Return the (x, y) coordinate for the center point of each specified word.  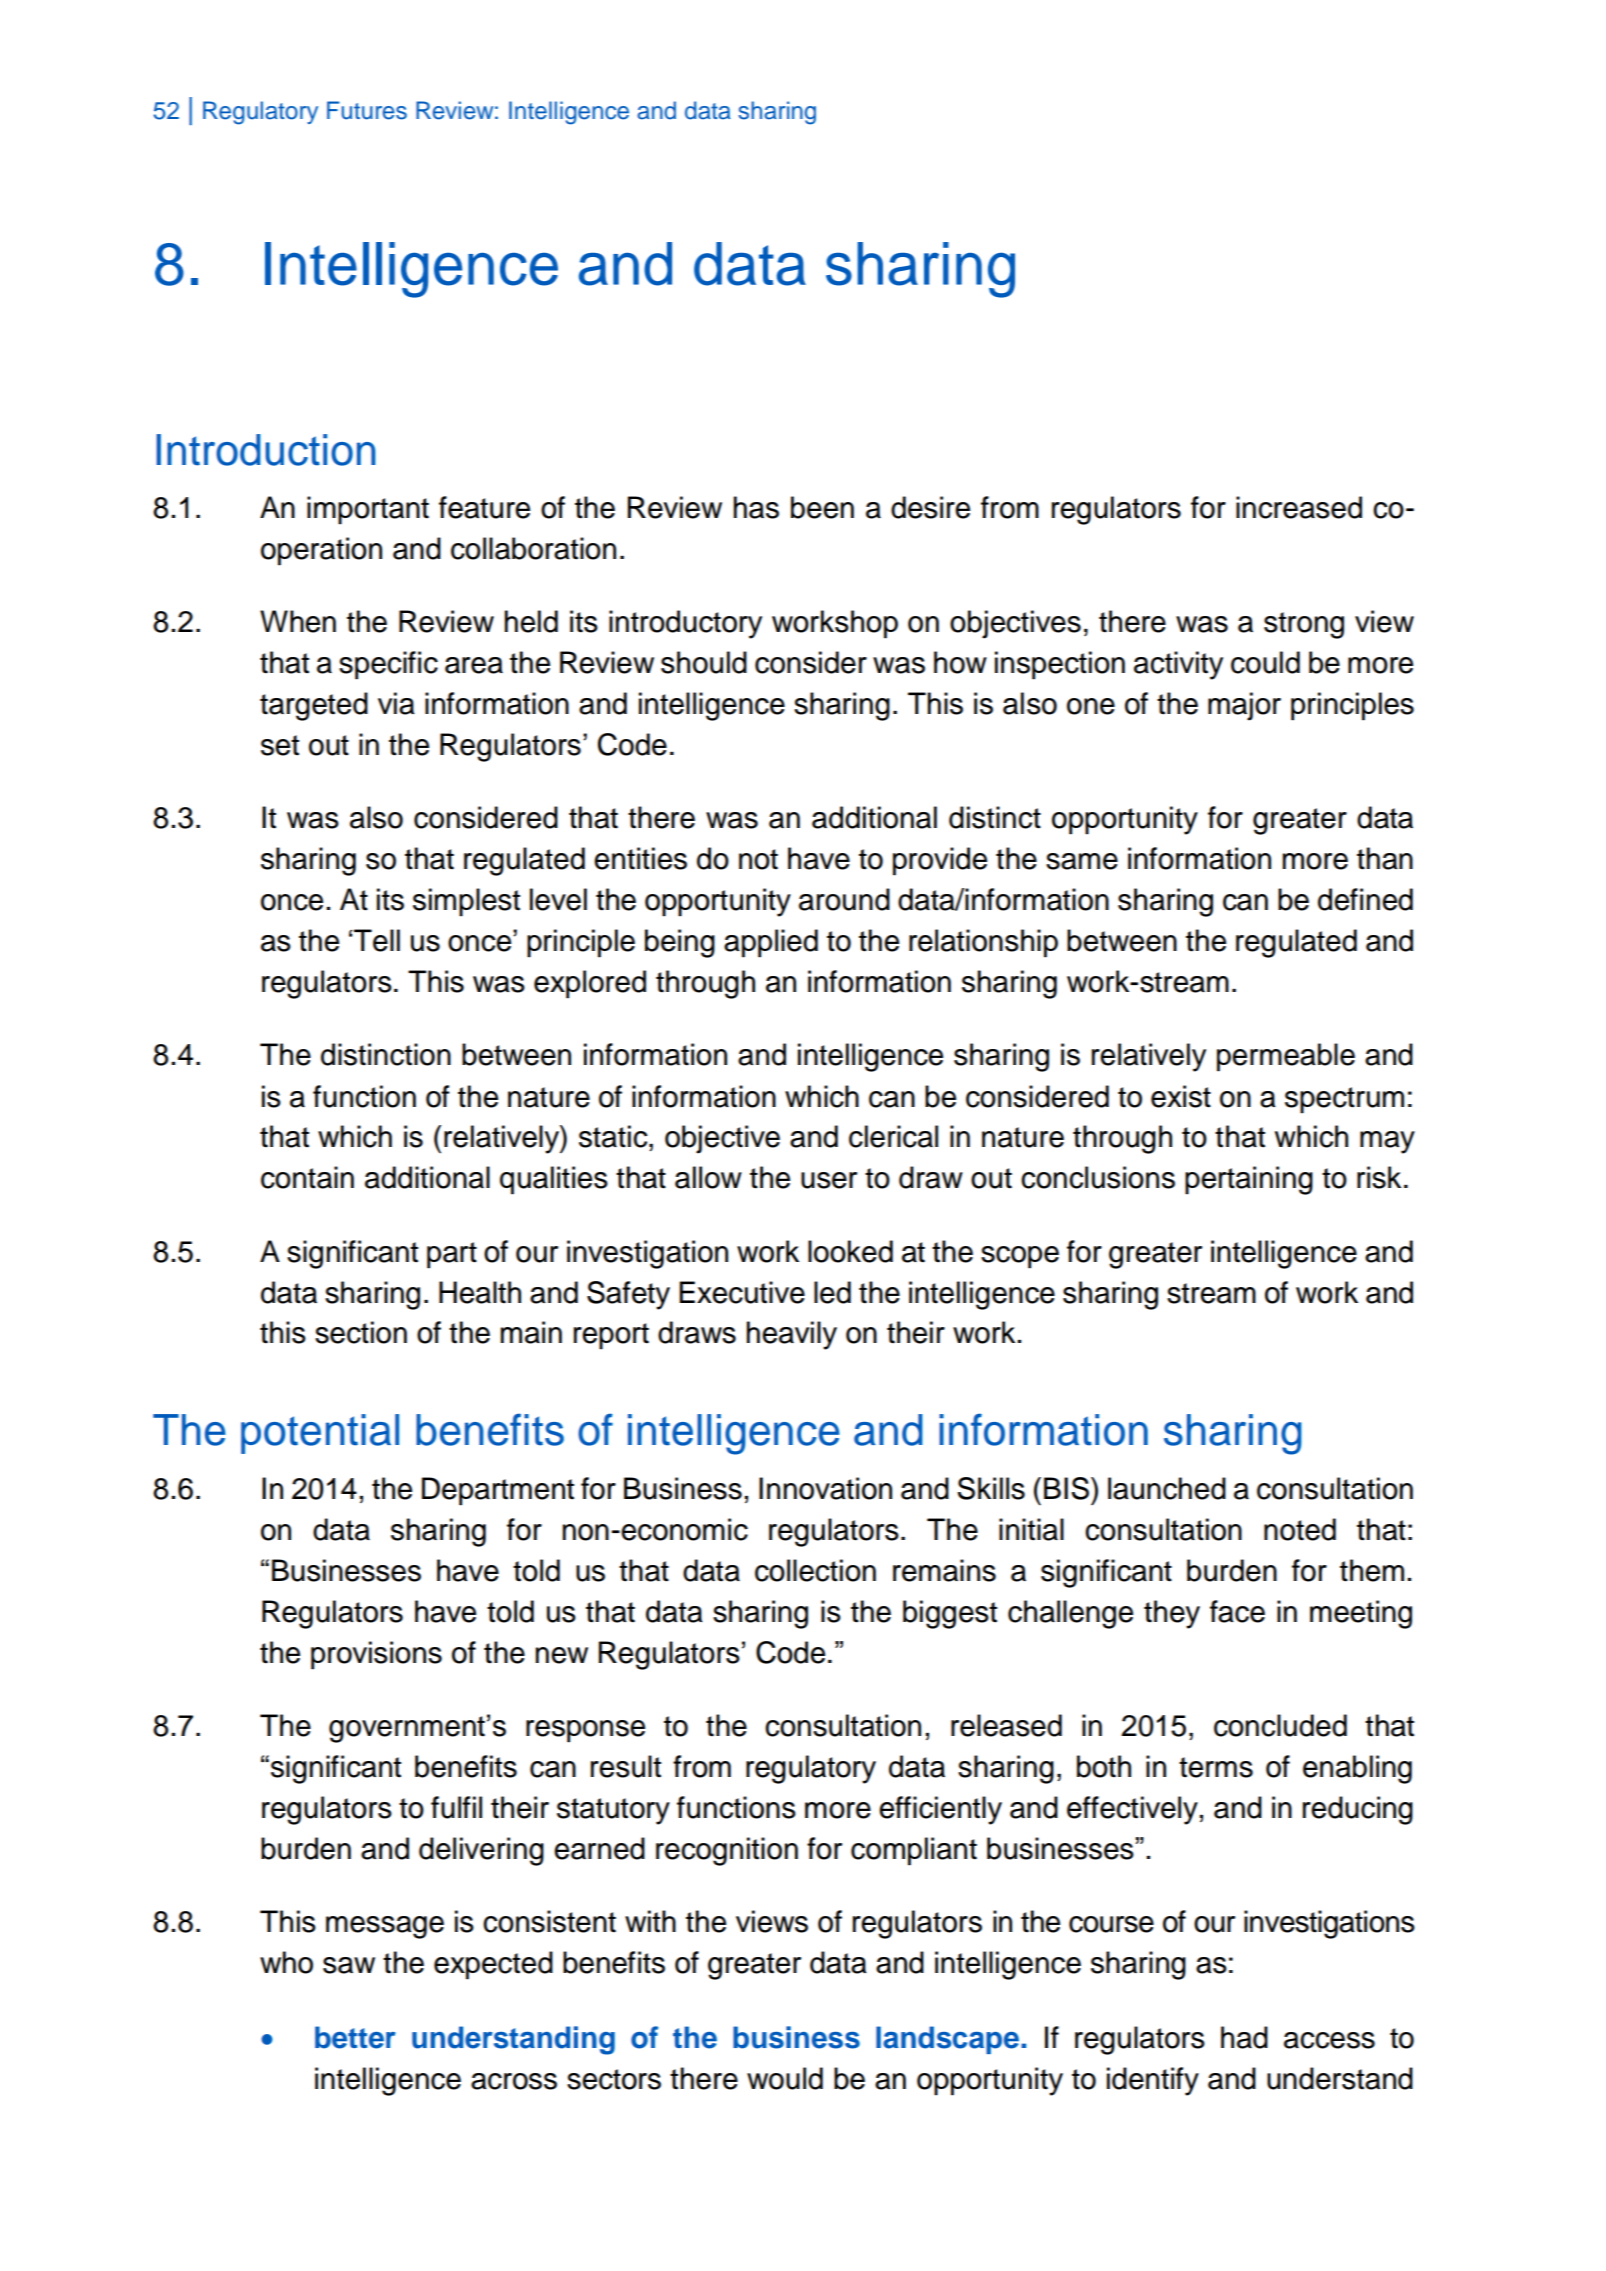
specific (388, 665)
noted (1300, 1529)
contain (307, 1177)
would (785, 2078)
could (1265, 662)
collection (815, 1570)
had (1244, 2037)
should (704, 662)
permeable (1286, 1057)
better (355, 2037)
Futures (367, 110)
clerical (893, 1136)
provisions (376, 1655)
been (822, 507)
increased (1299, 507)
